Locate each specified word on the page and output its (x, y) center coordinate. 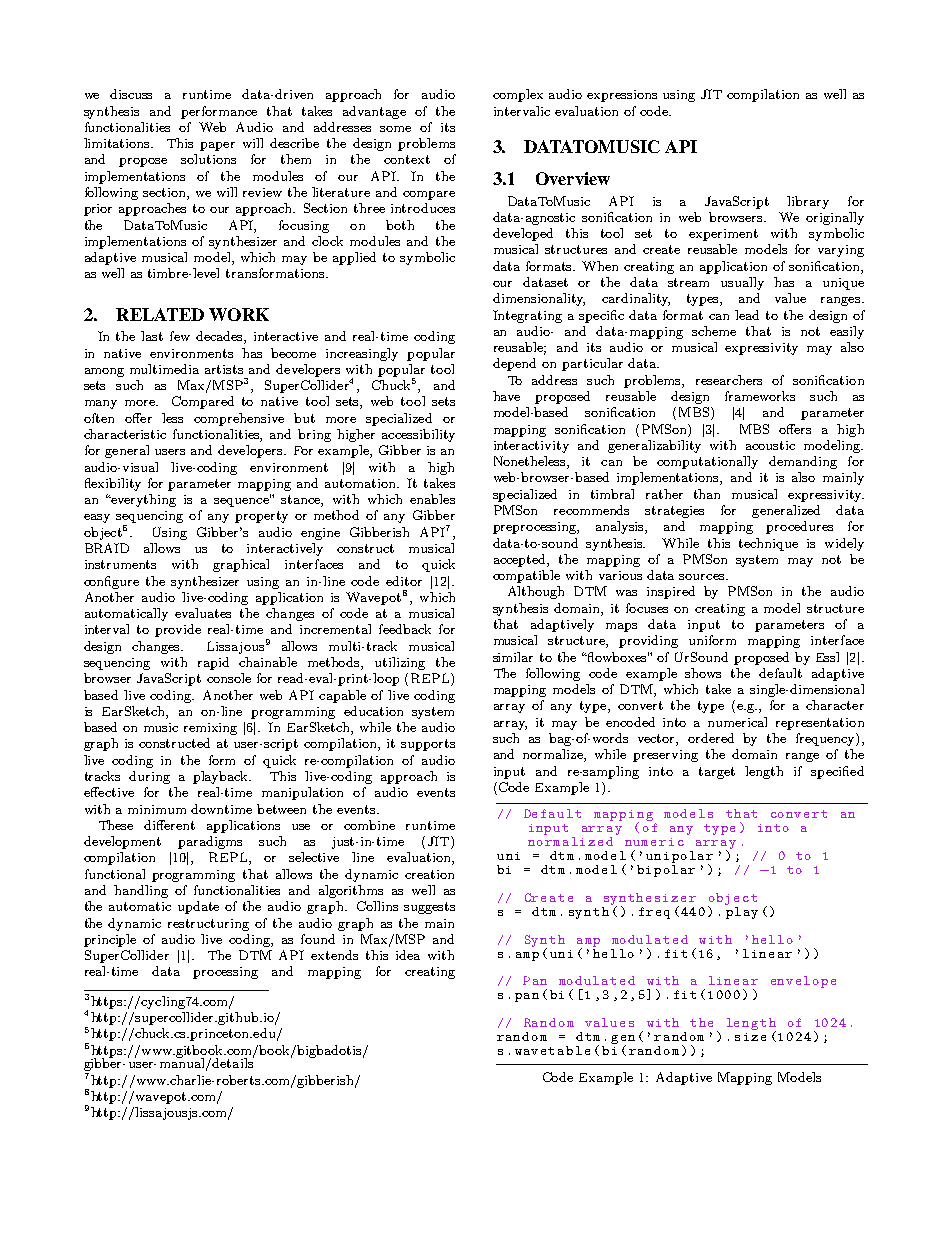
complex (518, 95)
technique (768, 544)
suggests (429, 908)
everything (142, 500)
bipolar (666, 871)
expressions (622, 96)
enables (432, 499)
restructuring (208, 925)
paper (217, 146)
